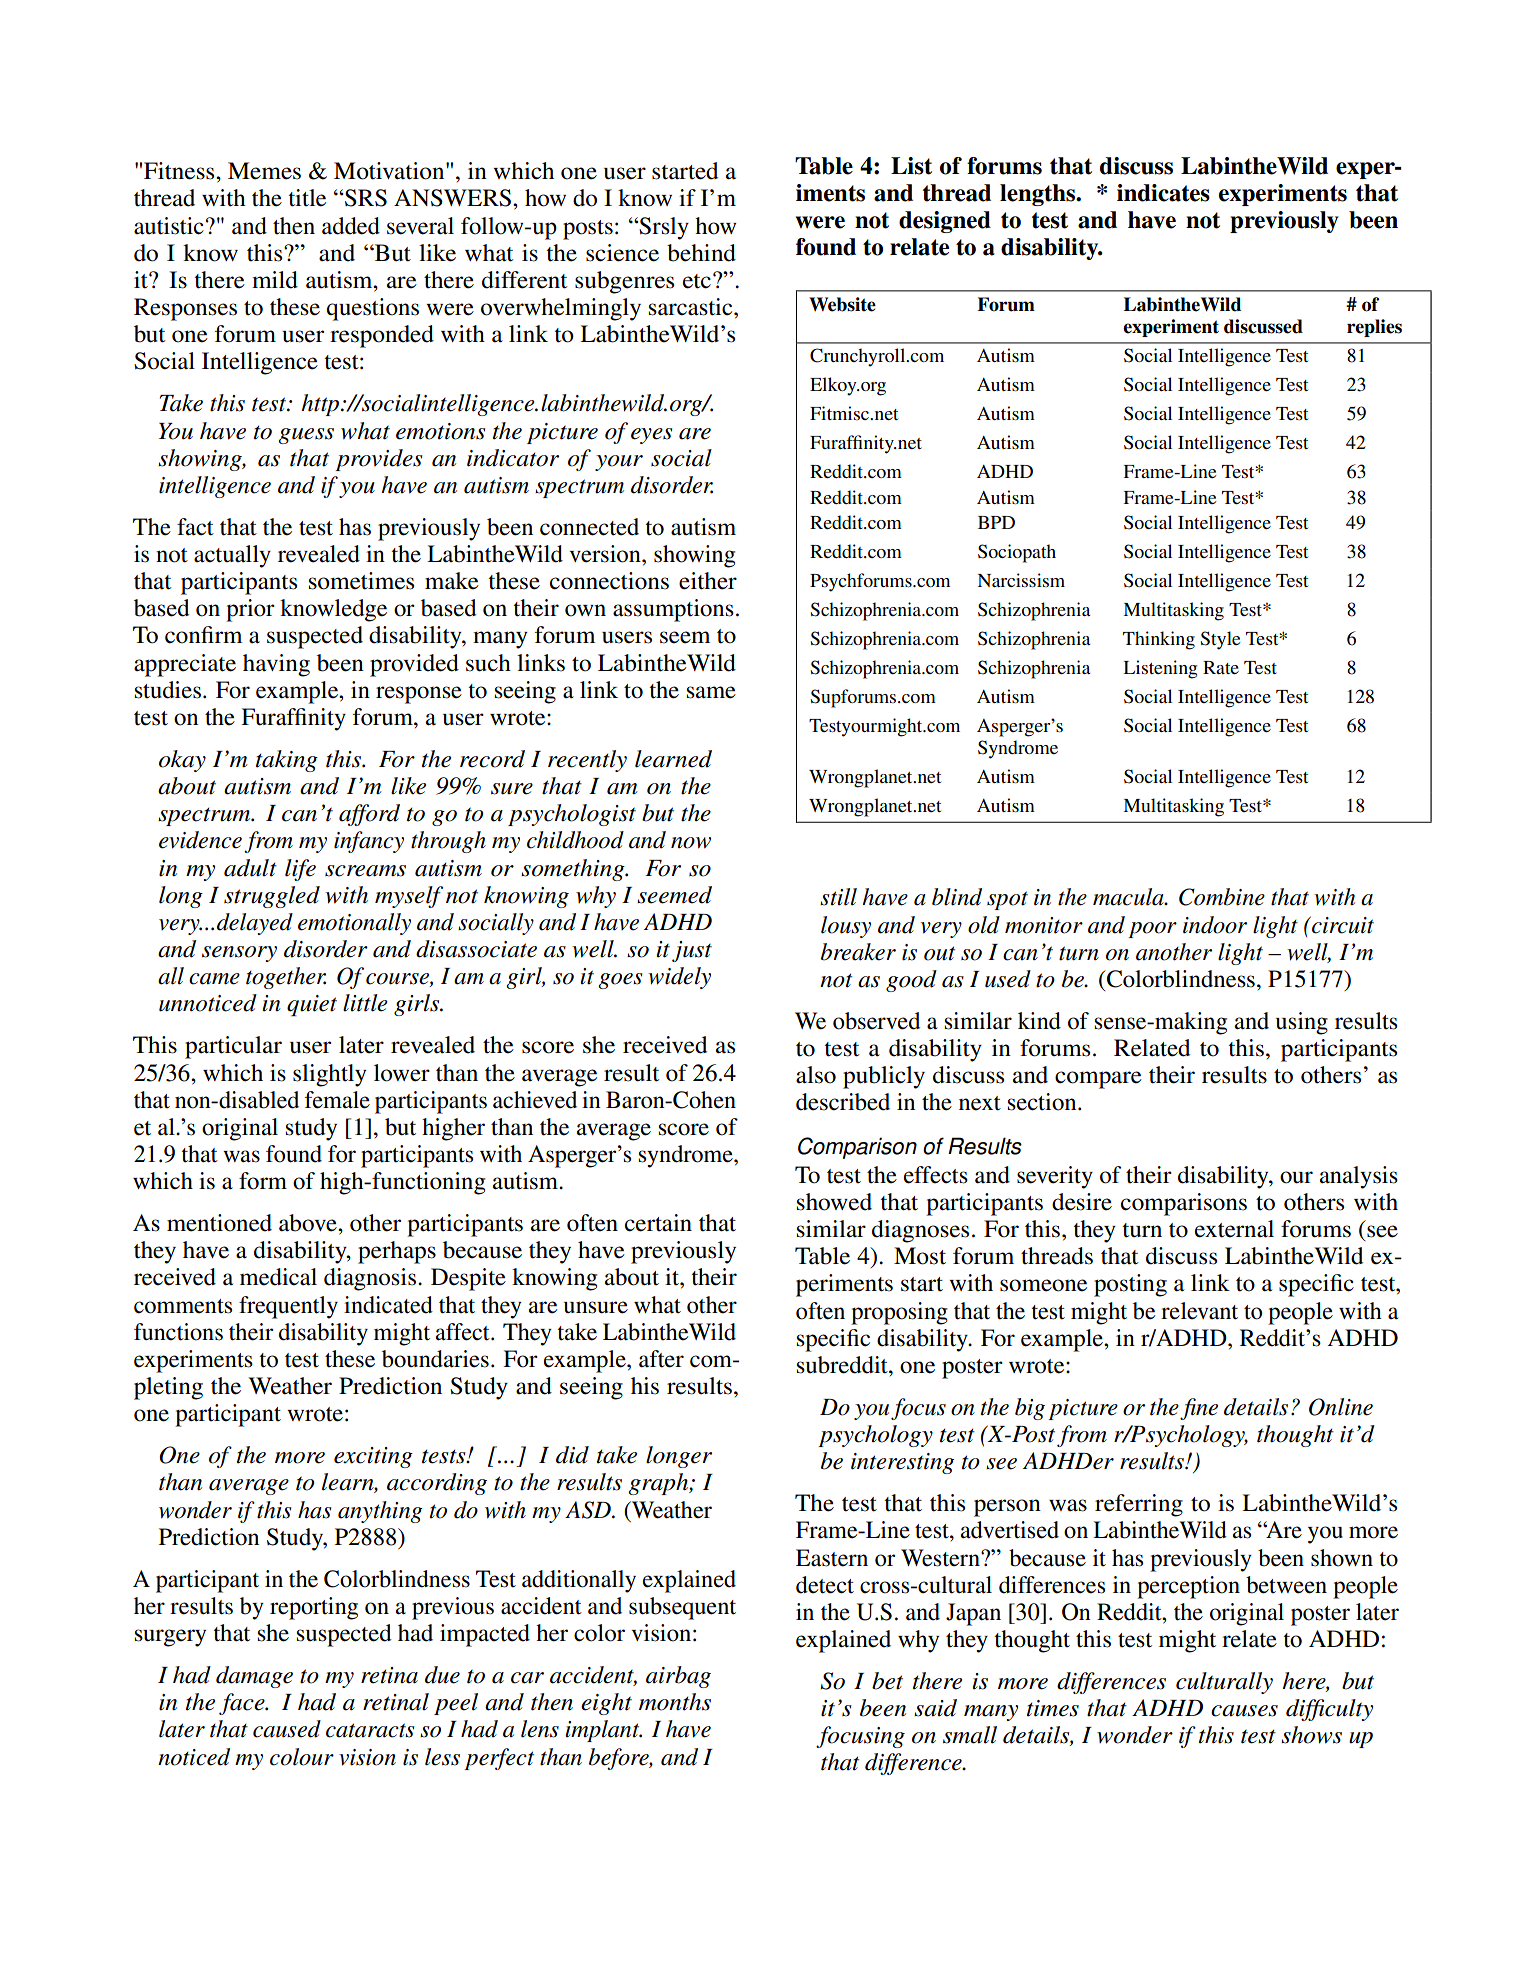  Describe the element at coordinates (370, 1730) in the screenshot. I see `cataracts` at that location.
